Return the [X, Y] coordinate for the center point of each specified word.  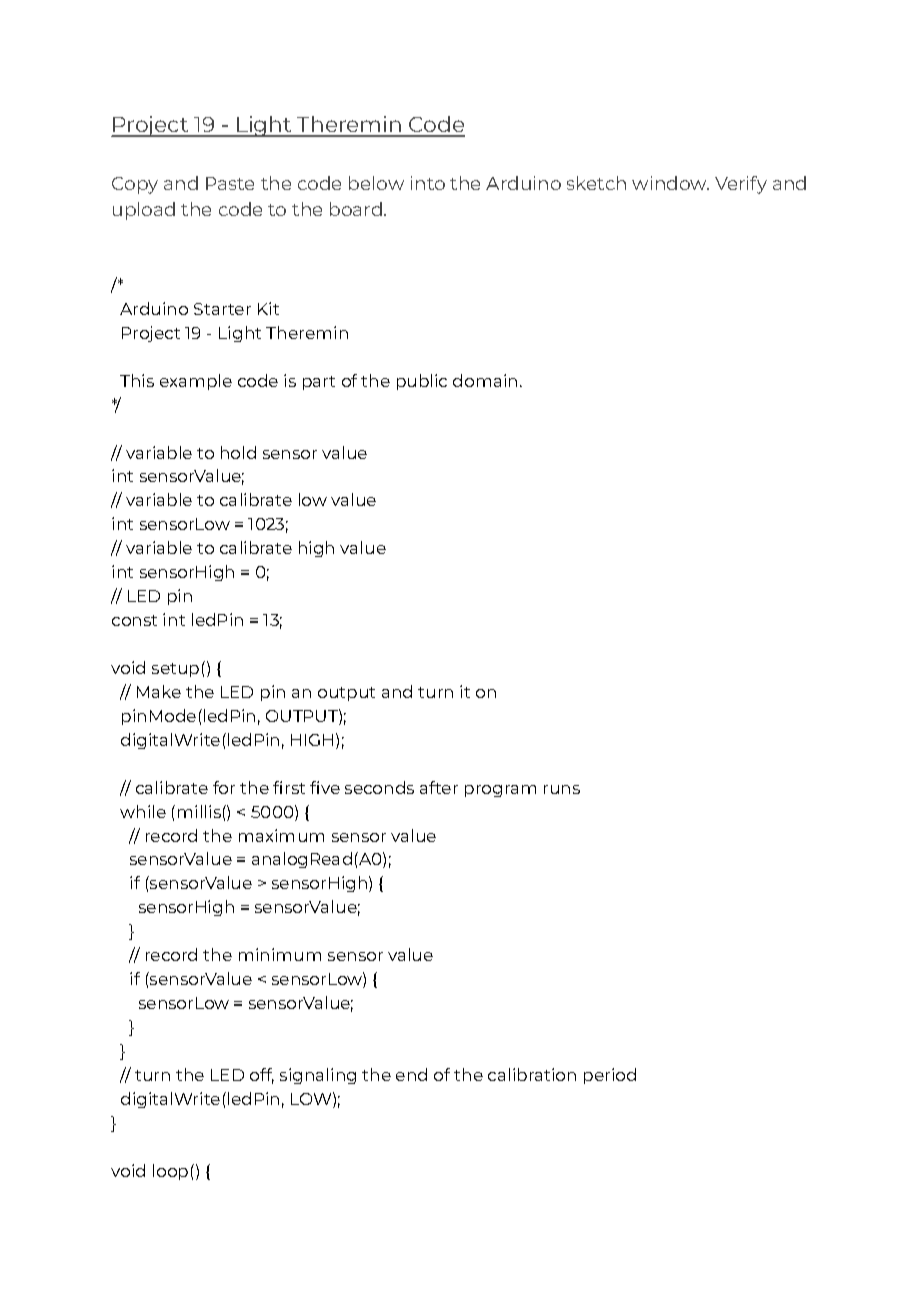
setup [175, 670]
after [439, 787]
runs [562, 789]
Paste [230, 183]
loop [170, 1172]
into [428, 183]
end [411, 1074]
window [670, 183]
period [610, 1076]
